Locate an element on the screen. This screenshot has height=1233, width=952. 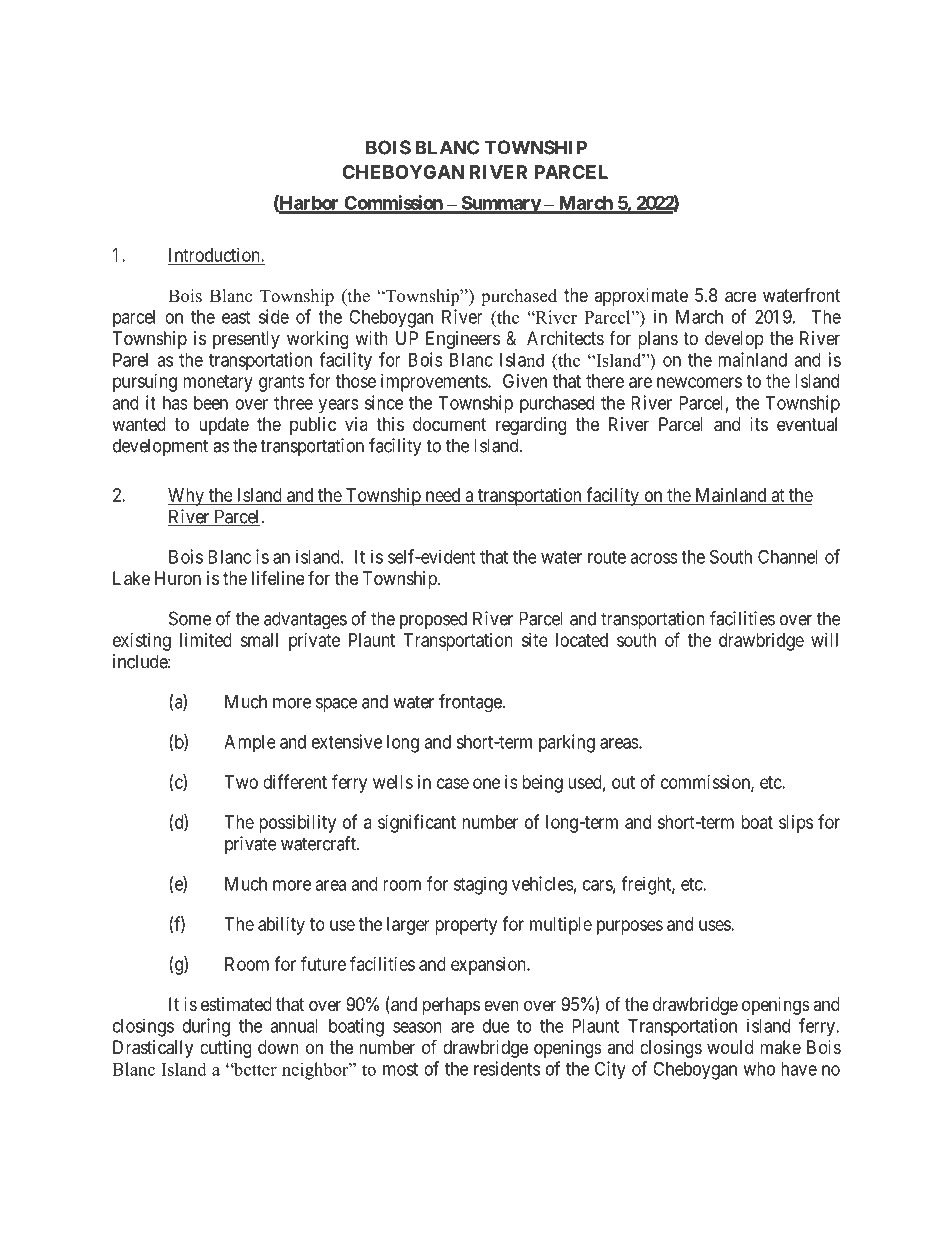
document is located at coordinates (449, 424).
